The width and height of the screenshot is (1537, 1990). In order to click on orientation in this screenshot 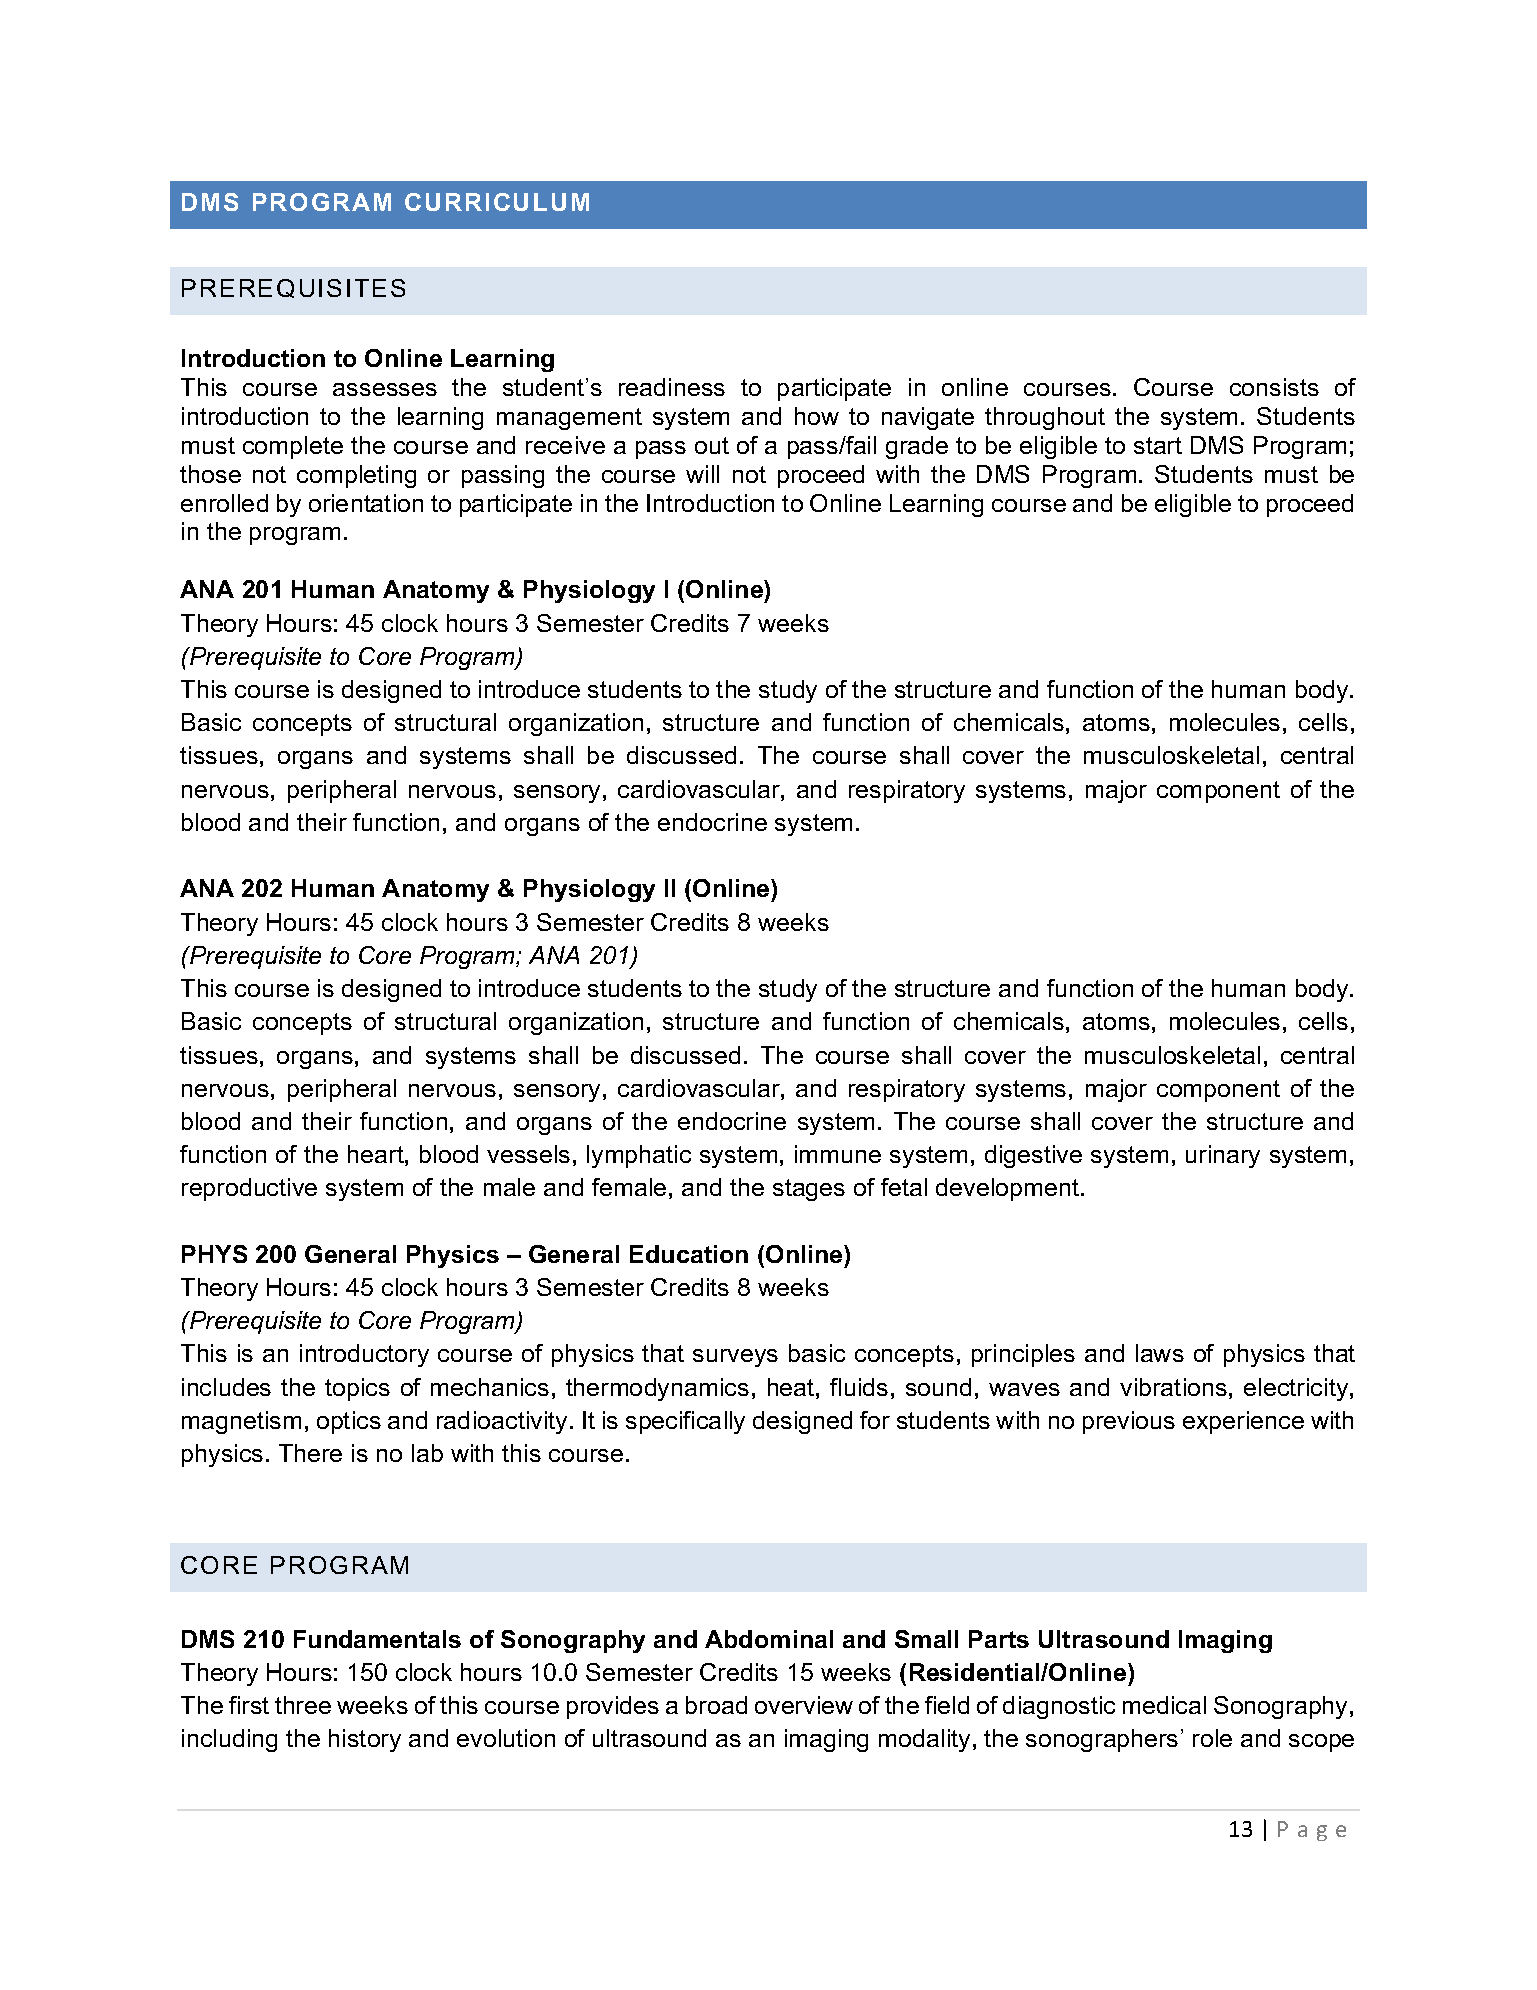, I will do `click(366, 503)`.
